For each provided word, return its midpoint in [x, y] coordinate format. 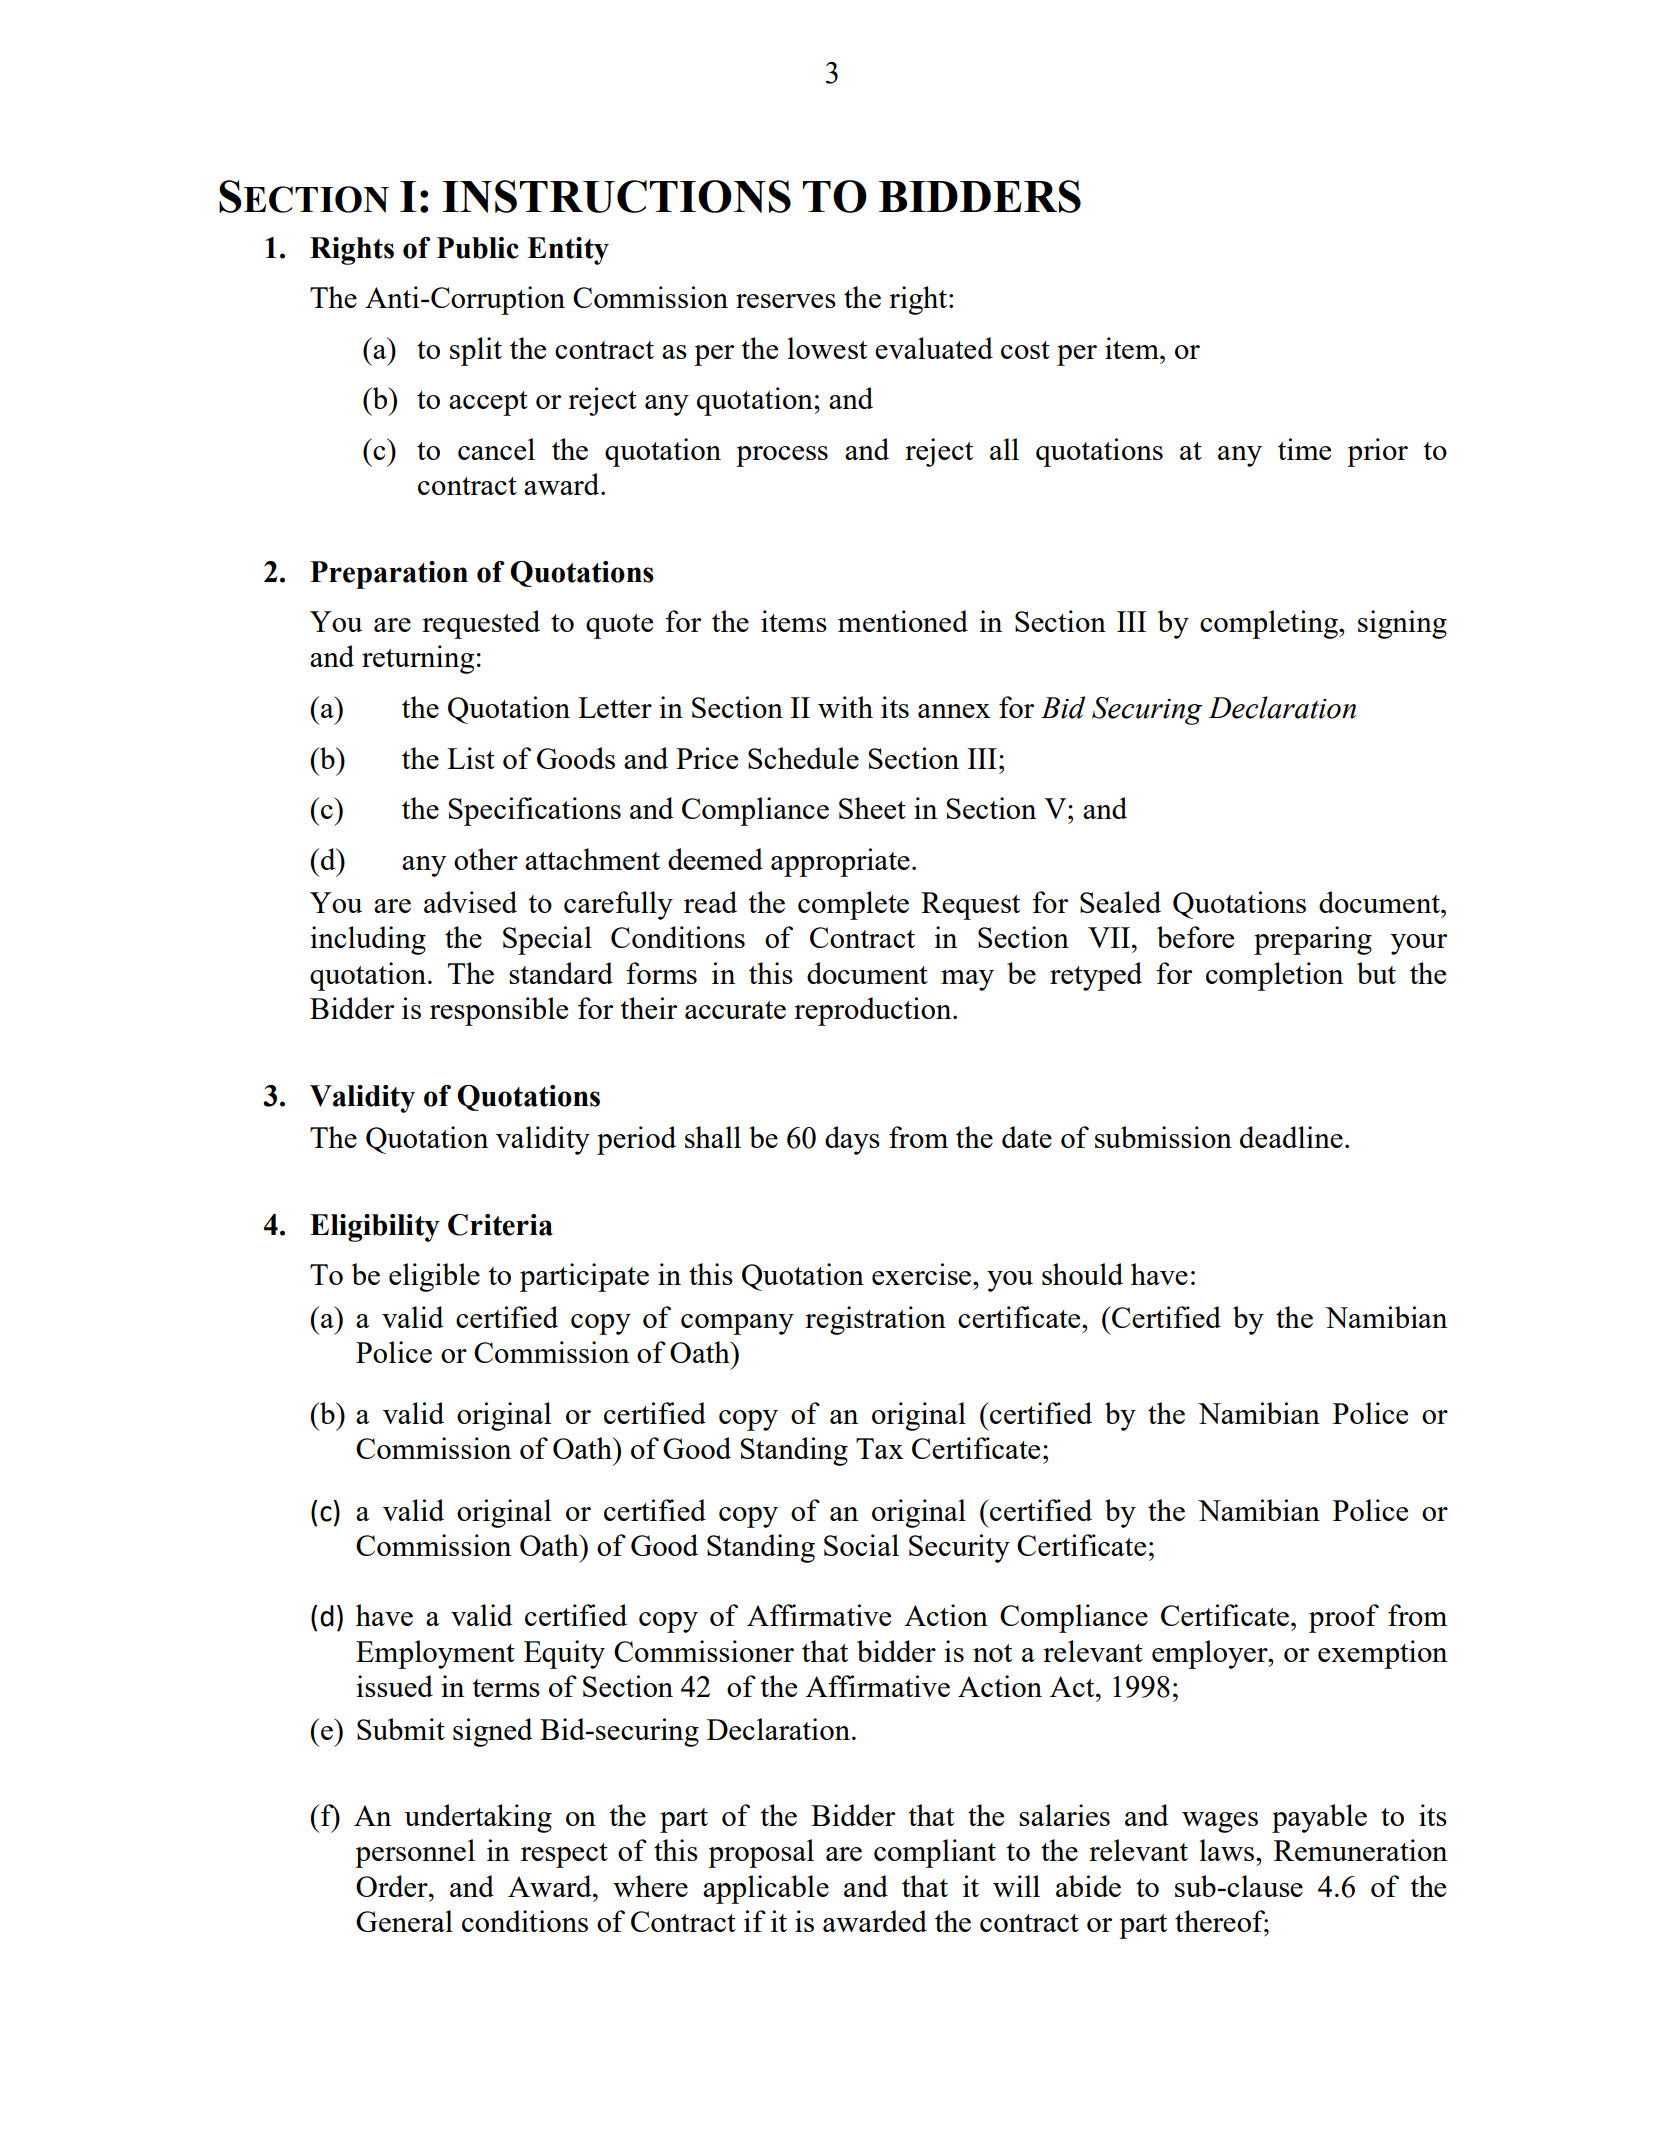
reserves [786, 301]
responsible [499, 1011]
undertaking [478, 1818]
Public [478, 248]
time [1304, 449]
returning [418, 659]
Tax [880, 1448]
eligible [434, 1277]
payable [1319, 1818]
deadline [1291, 1137]
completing [1270, 624]
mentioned [903, 621]
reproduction [874, 1011]
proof [1344, 1618]
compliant [935, 1853]
